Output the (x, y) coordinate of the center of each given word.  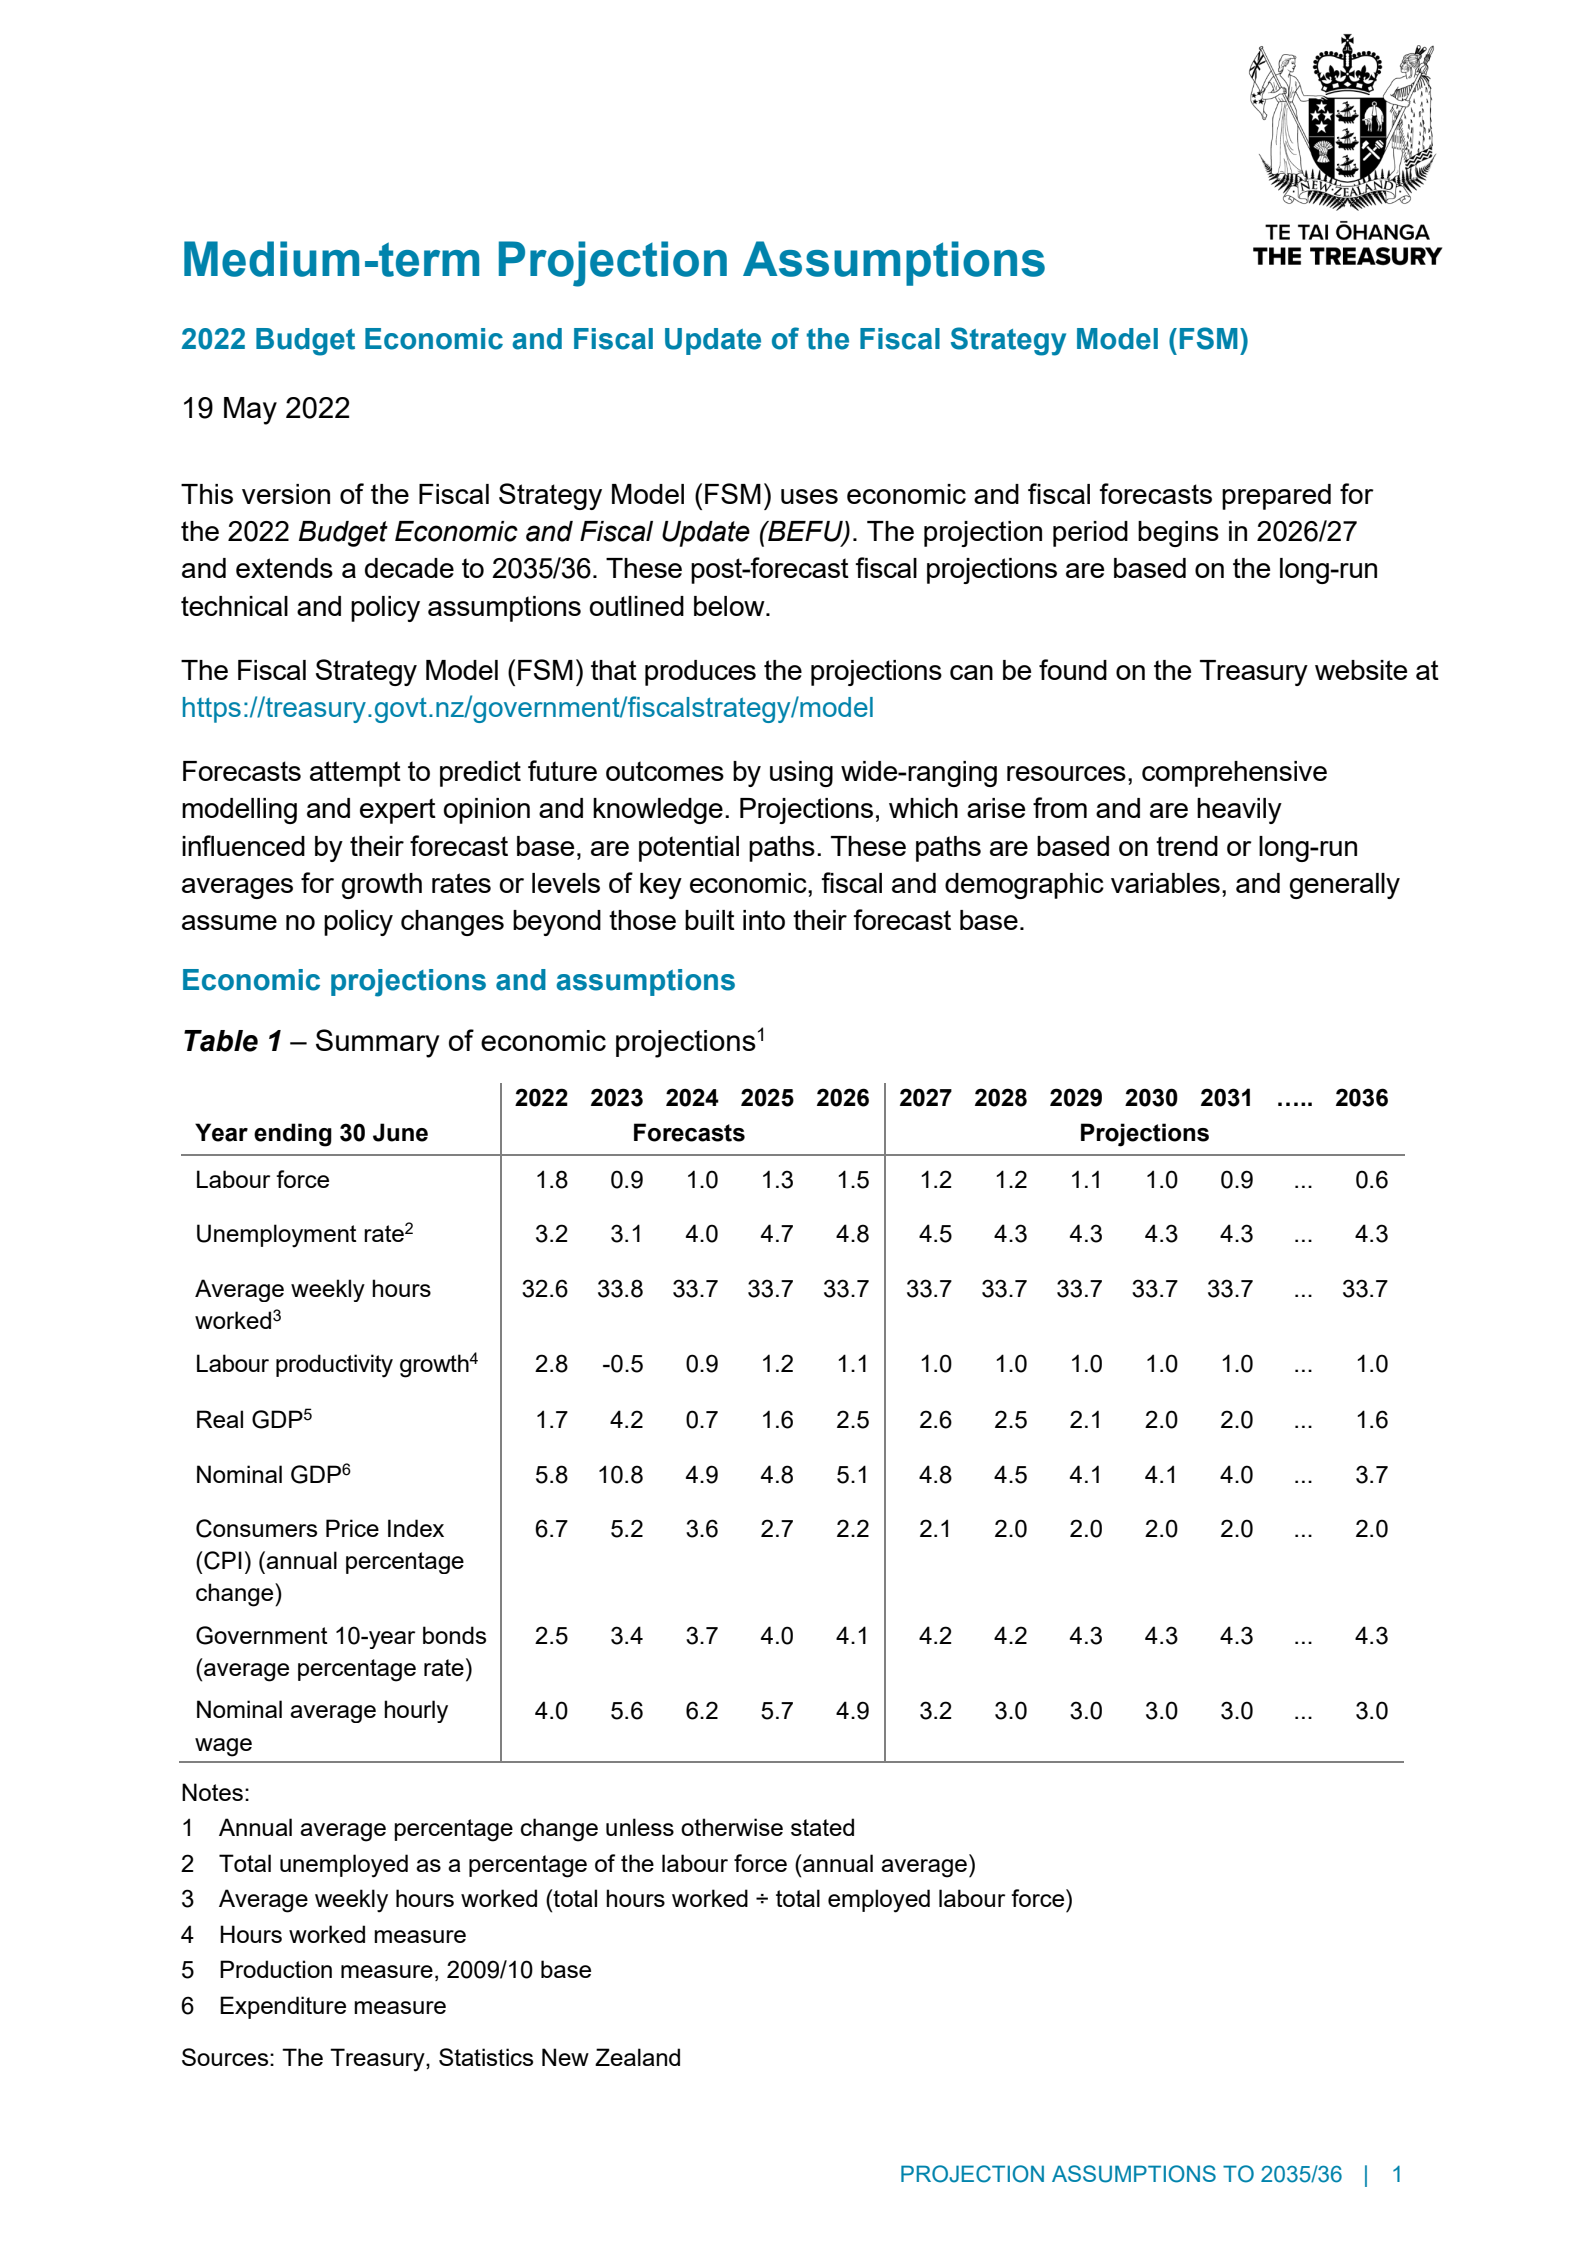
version (286, 494)
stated (822, 1827)
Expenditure (283, 2007)
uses (809, 496)
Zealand (637, 2057)
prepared (1276, 497)
